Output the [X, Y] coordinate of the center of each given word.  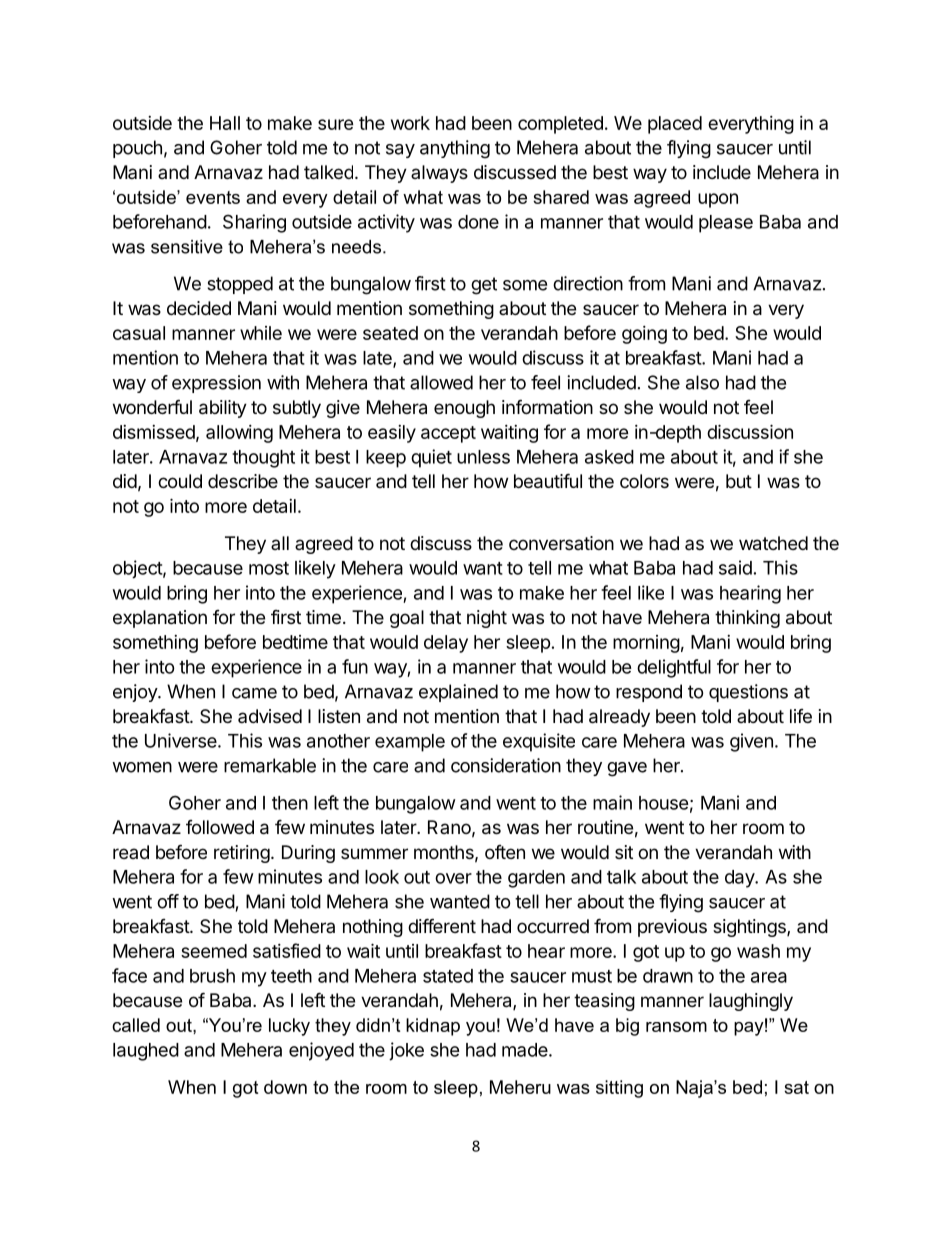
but [739, 481]
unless [483, 457]
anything [455, 149]
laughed [146, 1052]
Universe [182, 740]
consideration [506, 765]
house [664, 803]
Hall [225, 123]
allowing [239, 434]
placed [675, 125]
